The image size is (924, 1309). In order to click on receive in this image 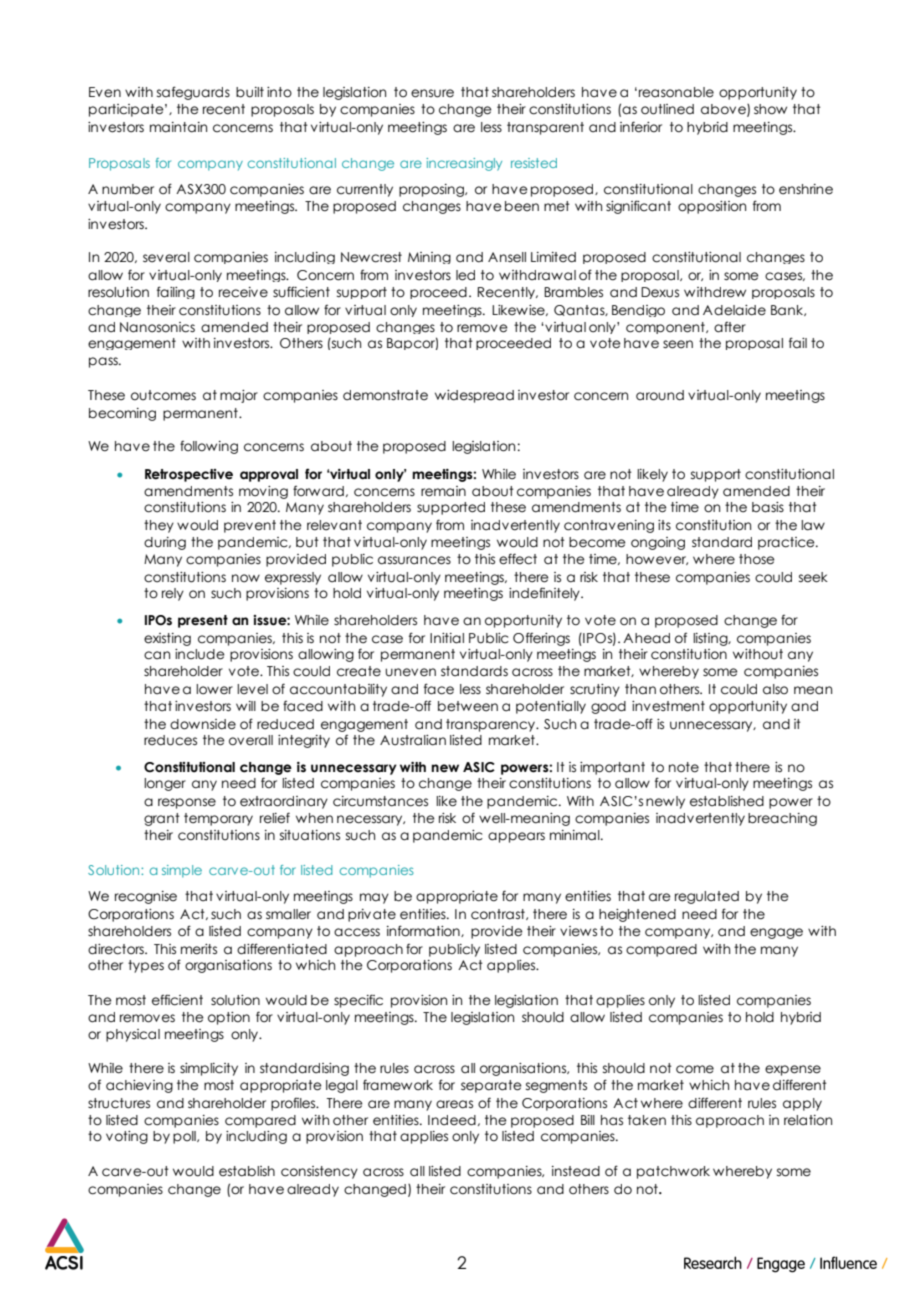, I will do `click(243, 292)`.
